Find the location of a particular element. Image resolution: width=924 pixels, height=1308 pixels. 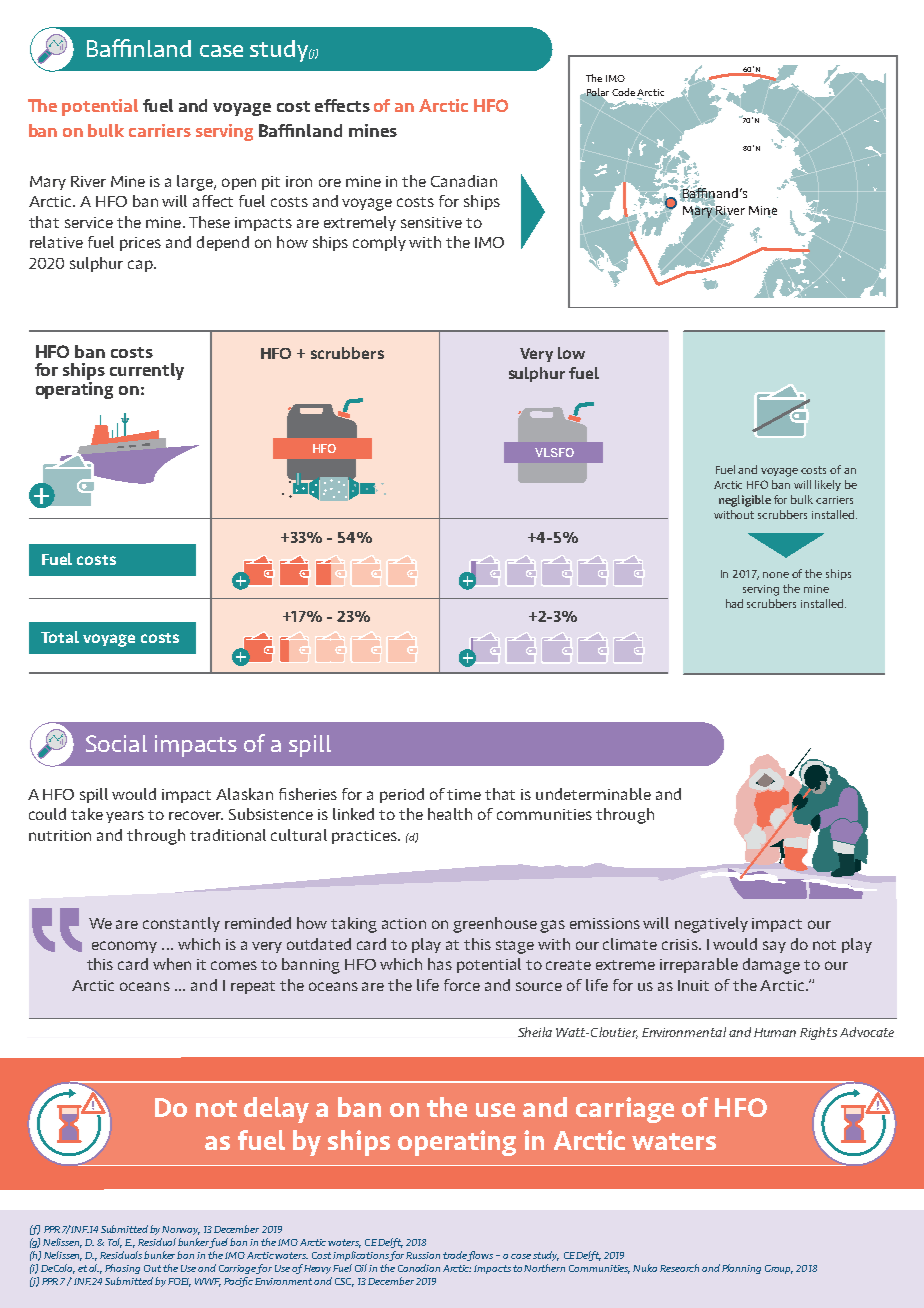

Code is located at coordinates (623, 92).
